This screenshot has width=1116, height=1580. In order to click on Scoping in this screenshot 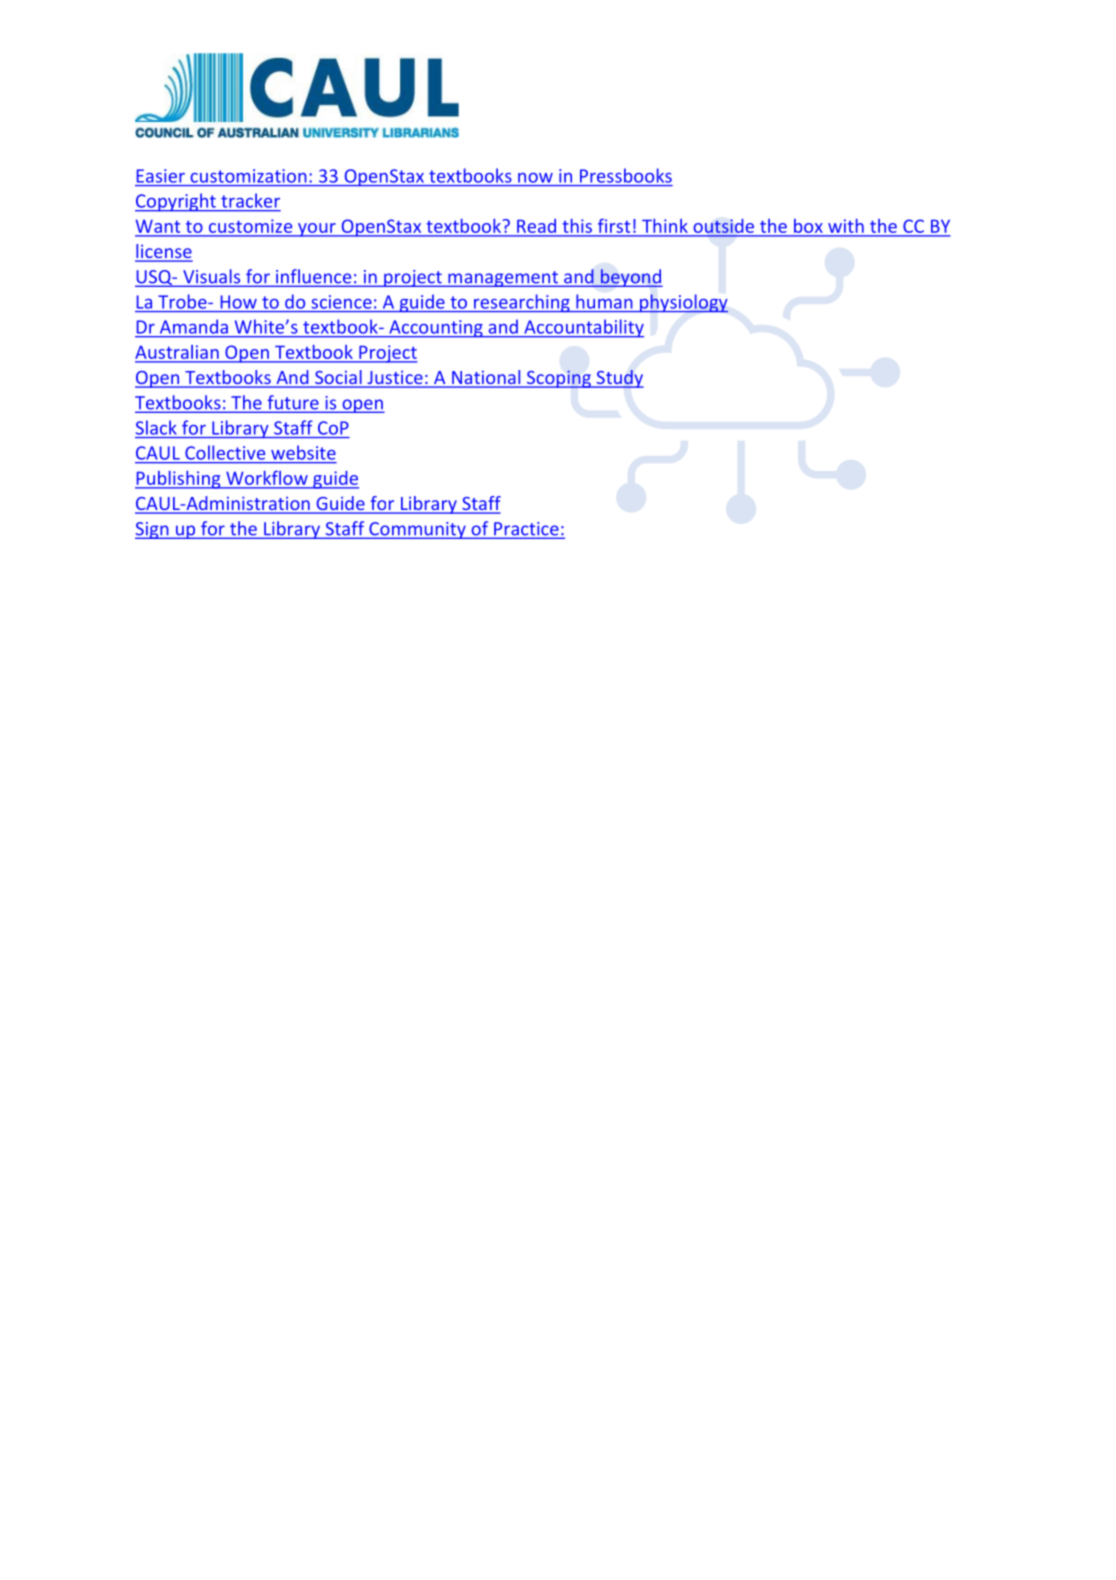, I will do `click(559, 379)`.
